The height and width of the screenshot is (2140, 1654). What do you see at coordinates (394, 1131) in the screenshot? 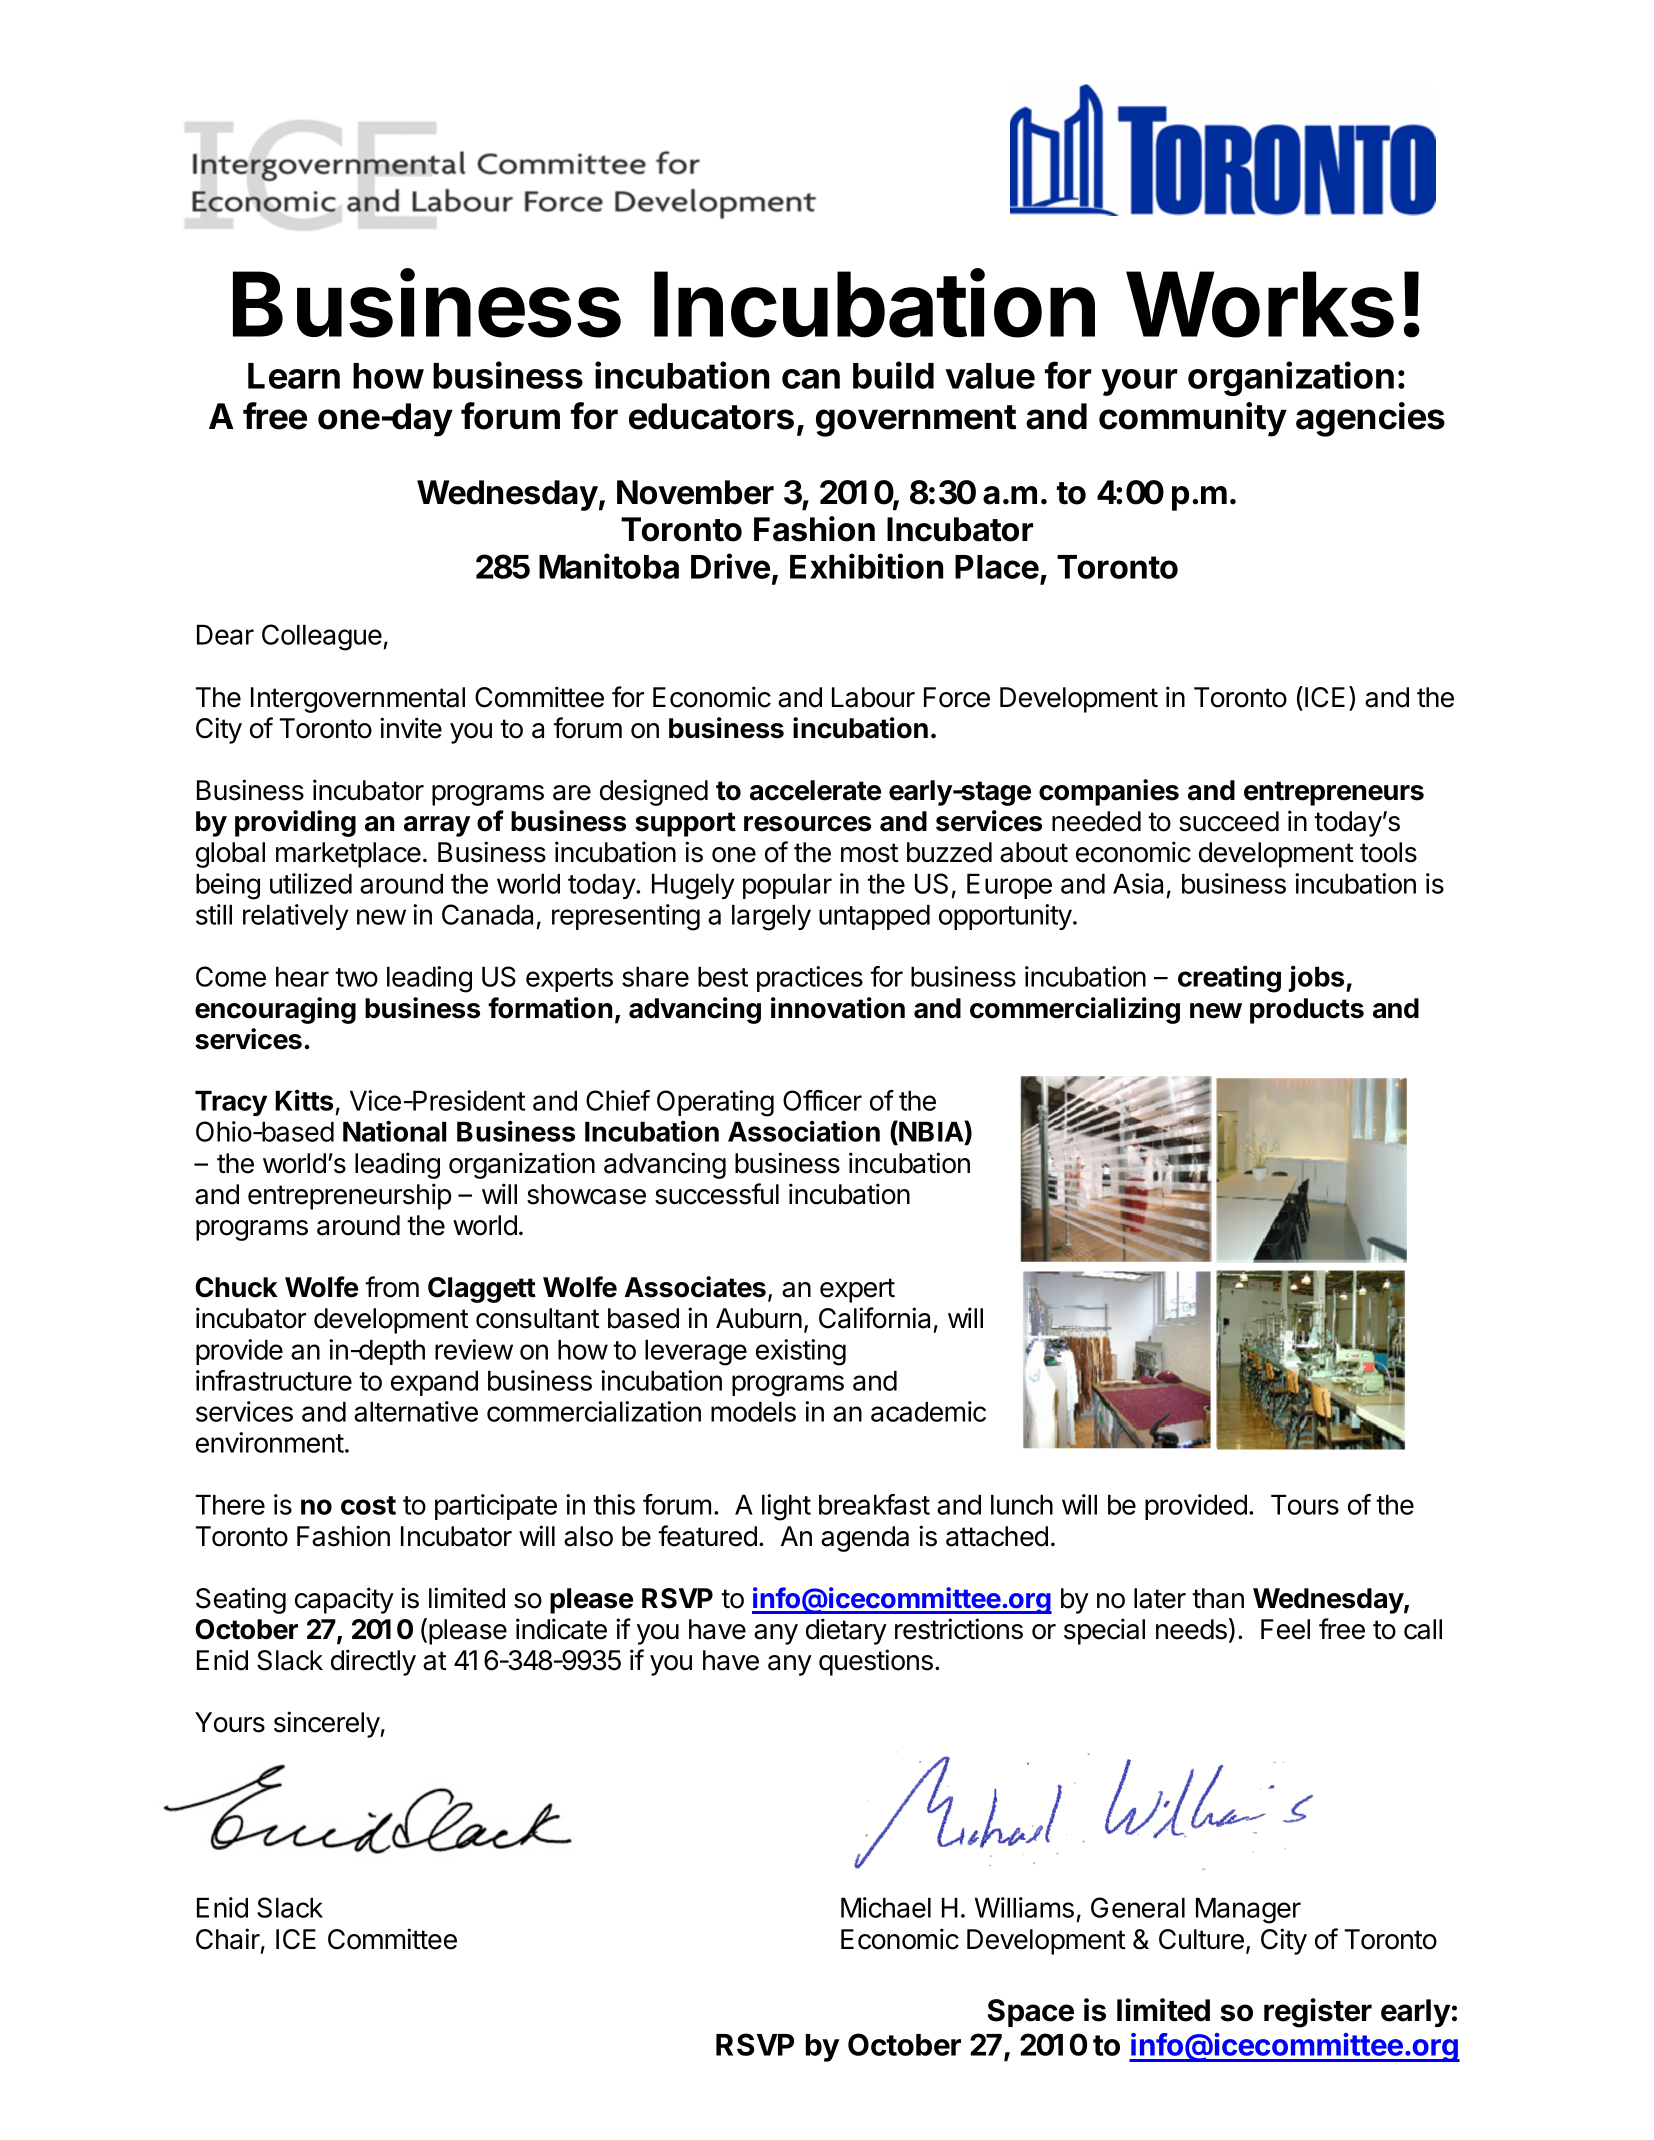
I see `National` at bounding box center [394, 1131].
